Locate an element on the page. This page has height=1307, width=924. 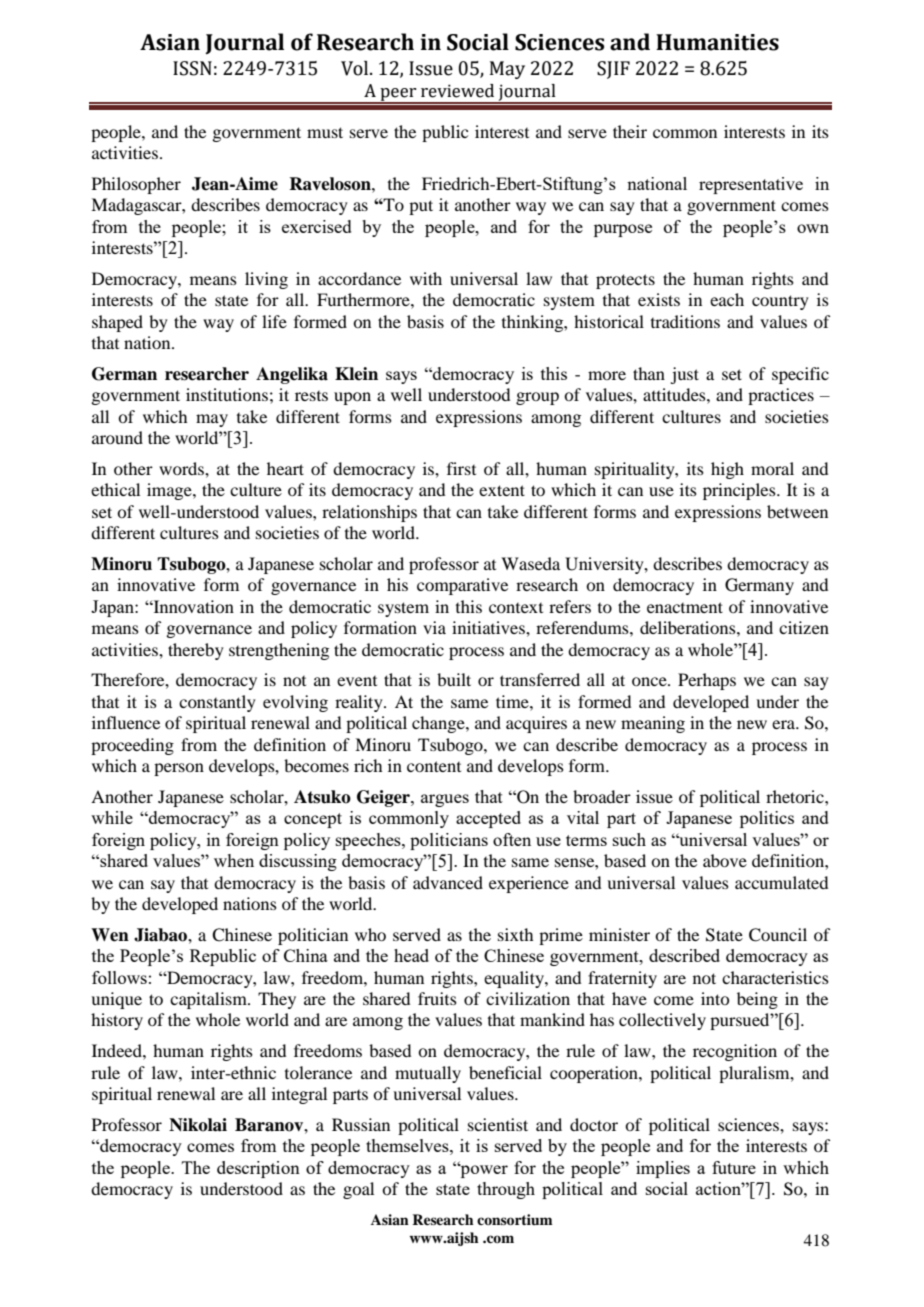
Council is located at coordinates (778, 935).
